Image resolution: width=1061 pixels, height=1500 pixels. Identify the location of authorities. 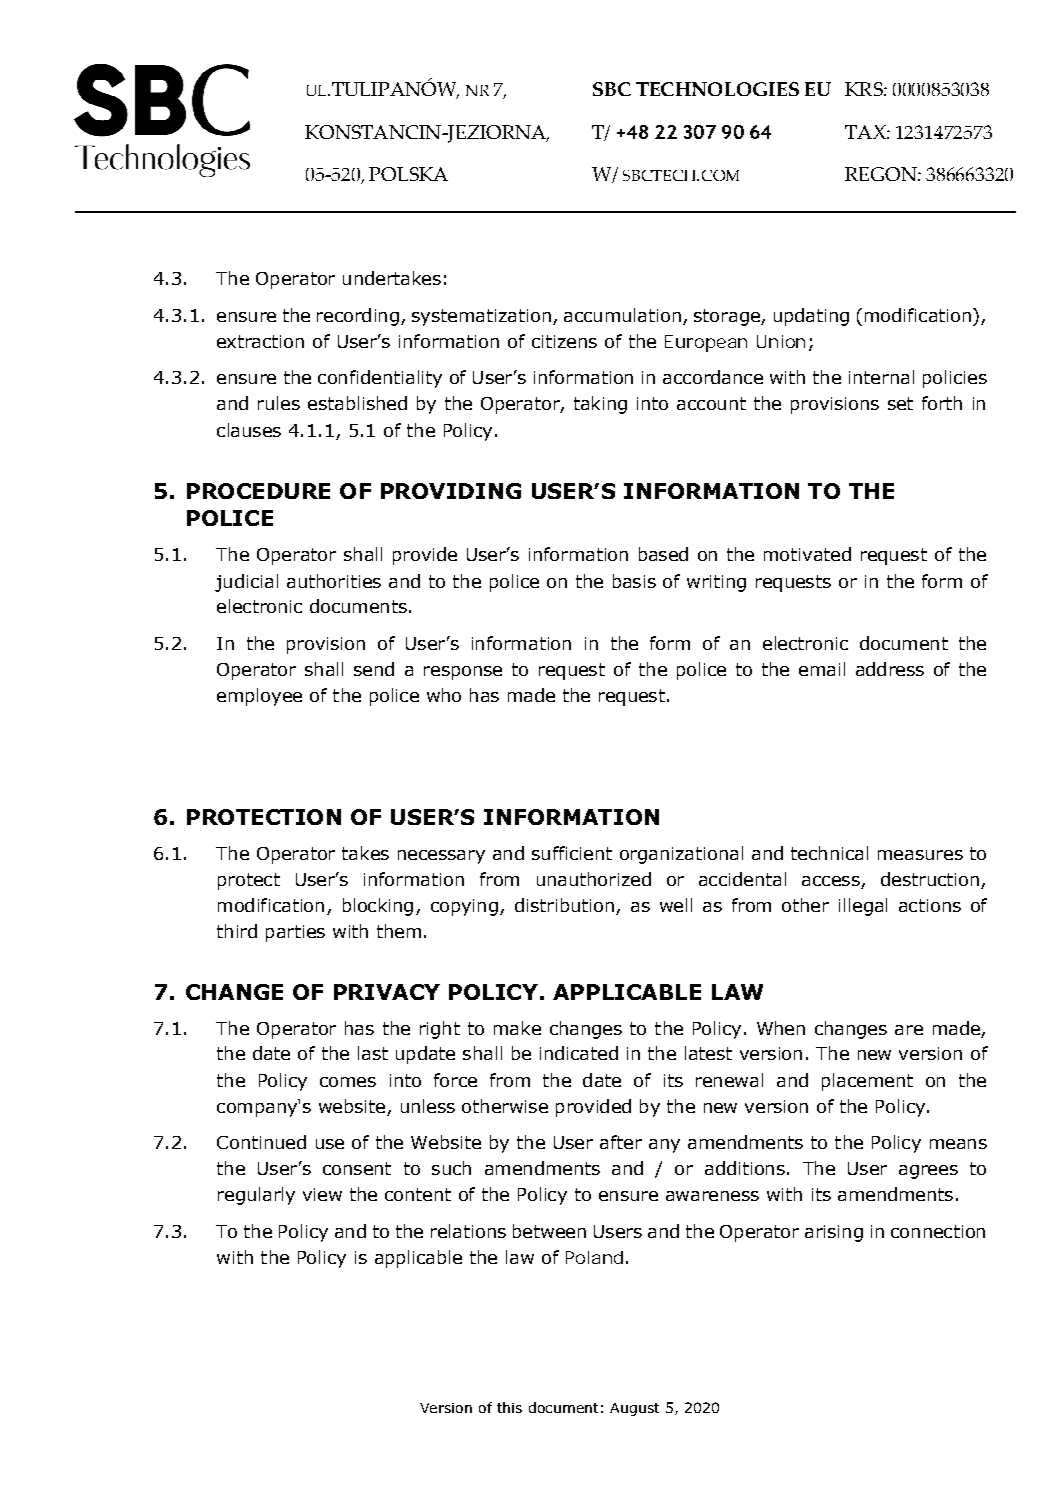
(334, 581).
